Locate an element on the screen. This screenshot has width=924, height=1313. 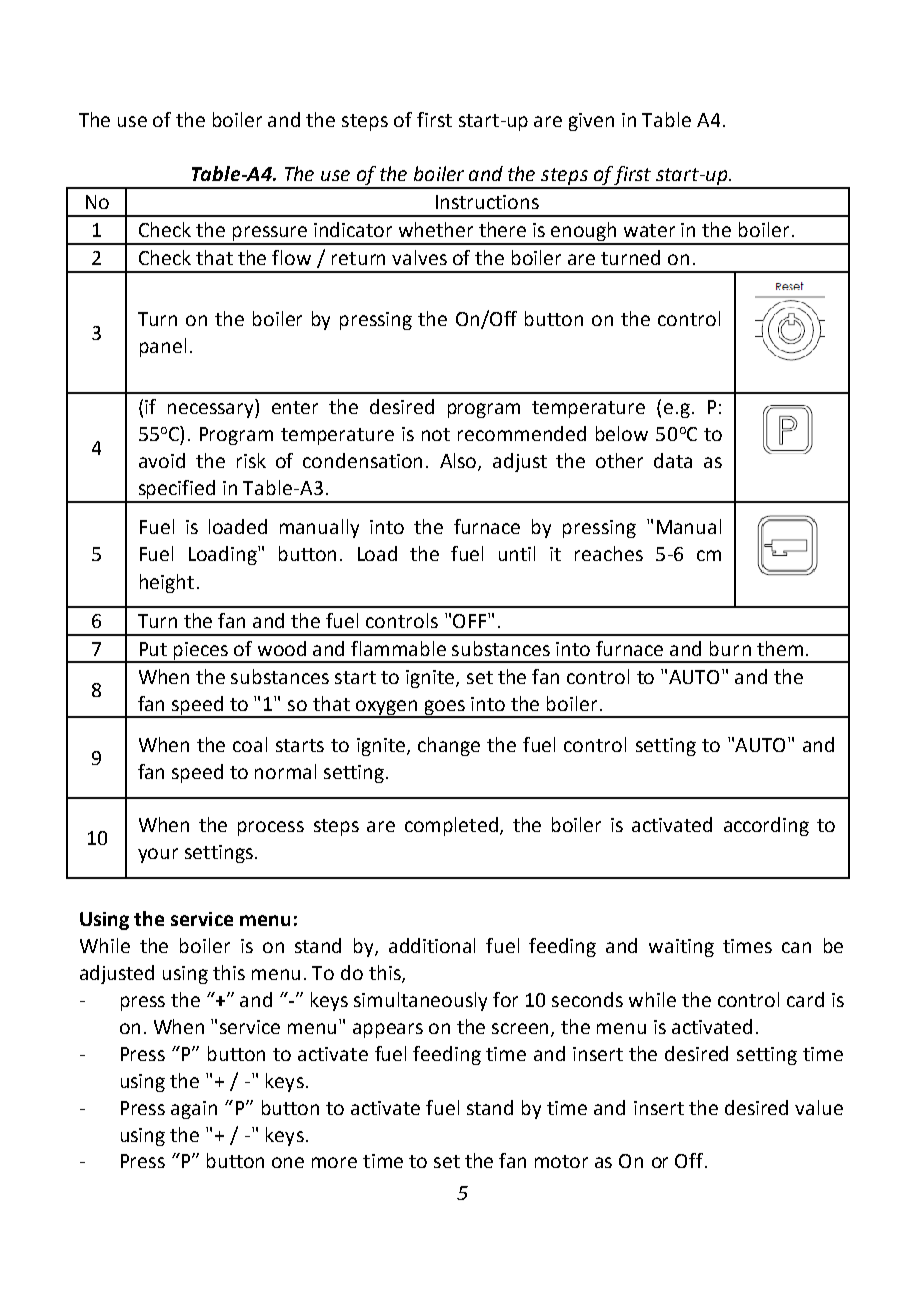
Instructions is located at coordinates (487, 202).
